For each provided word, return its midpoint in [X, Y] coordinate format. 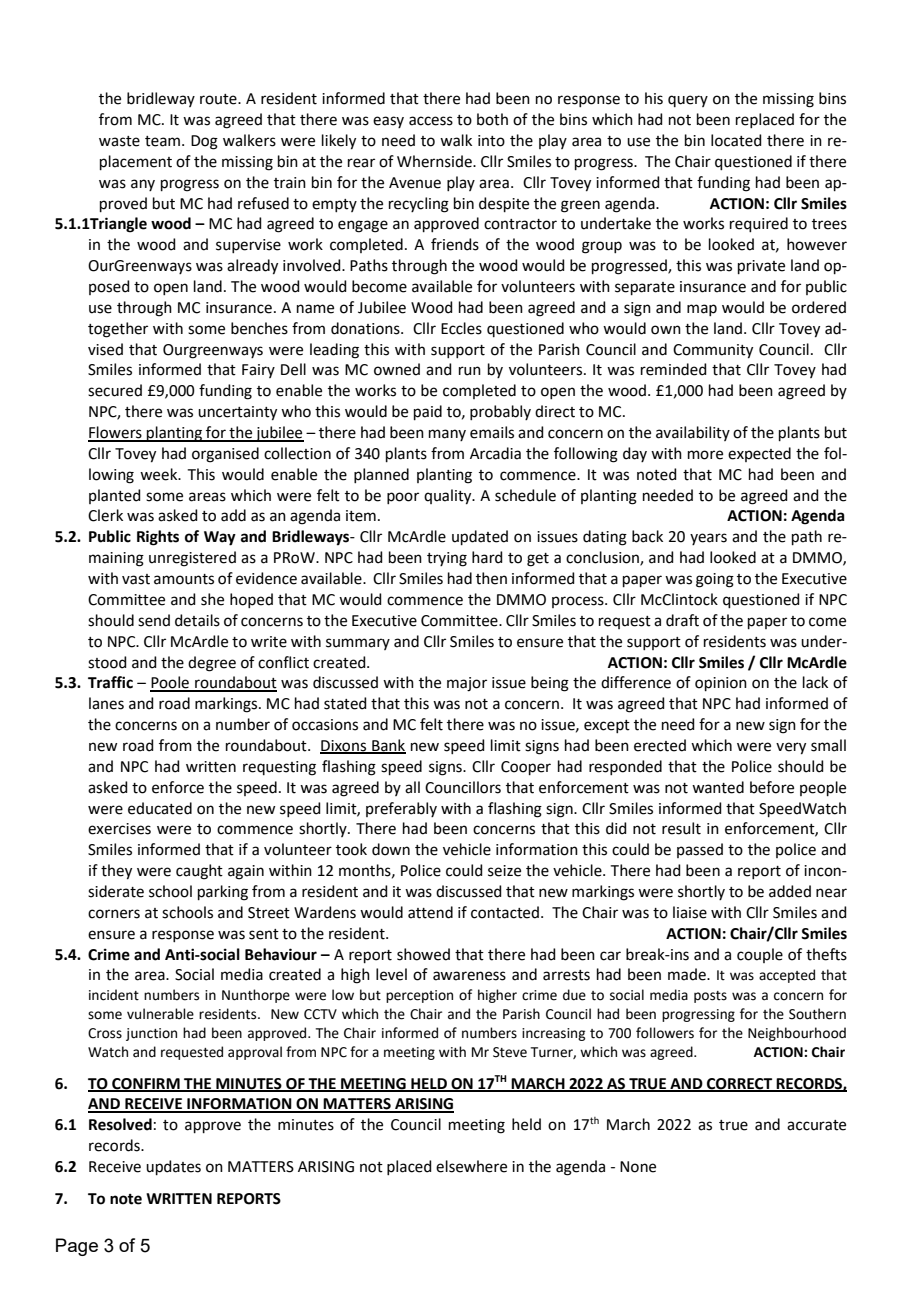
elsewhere [471, 1166]
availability [693, 433]
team [162, 141]
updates [173, 1167]
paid [428, 412]
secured [115, 390]
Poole [170, 683]
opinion [721, 684]
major [467, 684]
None [638, 1167]
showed [423, 954]
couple [760, 955]
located [736, 140]
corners [114, 914]
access [431, 121]
